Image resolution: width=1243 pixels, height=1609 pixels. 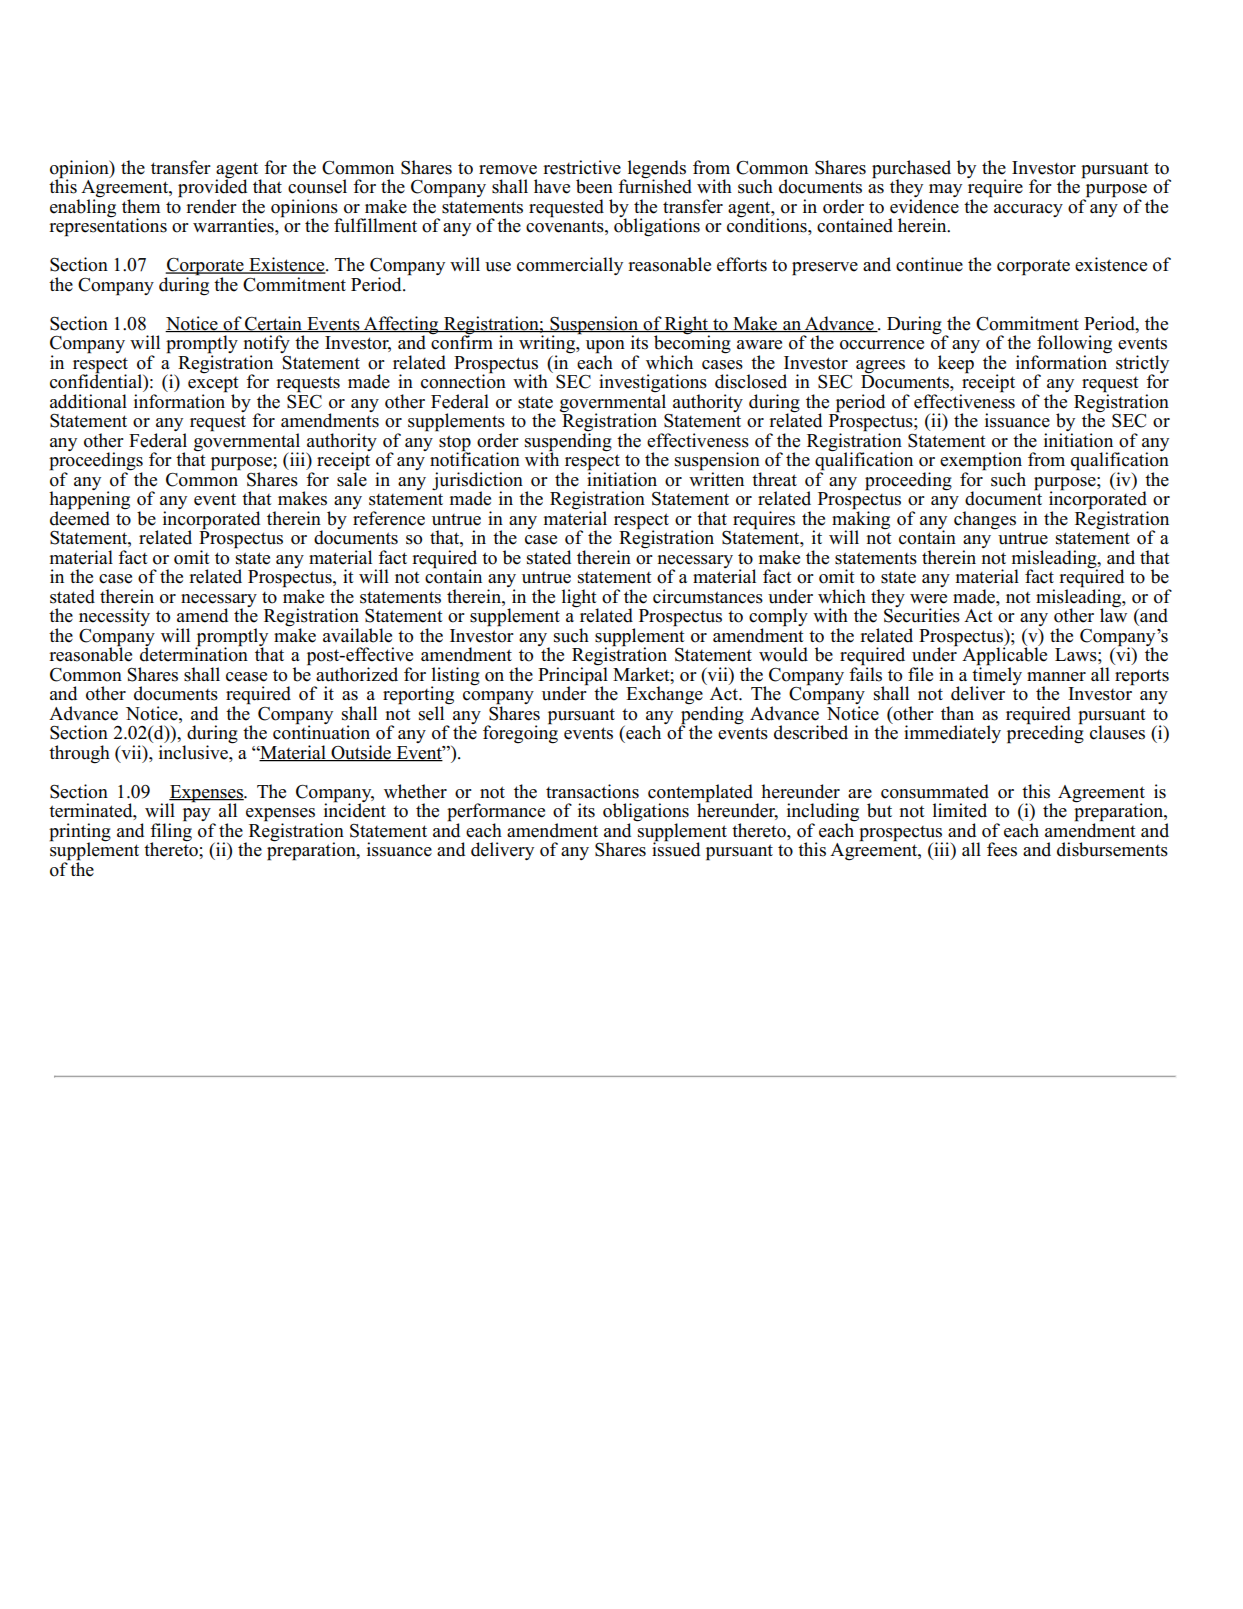 What do you see at coordinates (945, 190) in the image?
I see `may` at bounding box center [945, 190].
